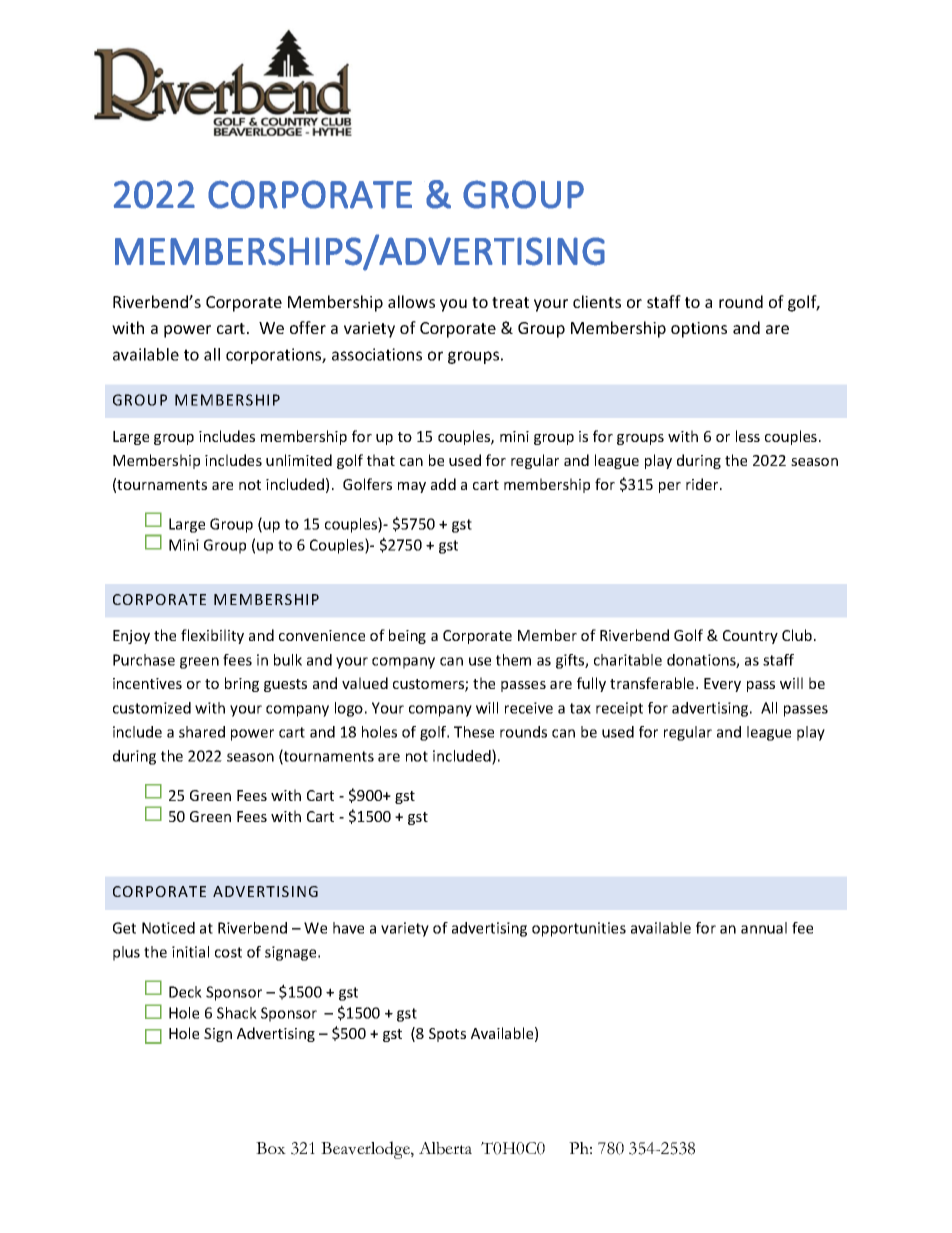  I want to click on annual, so click(764, 928).
